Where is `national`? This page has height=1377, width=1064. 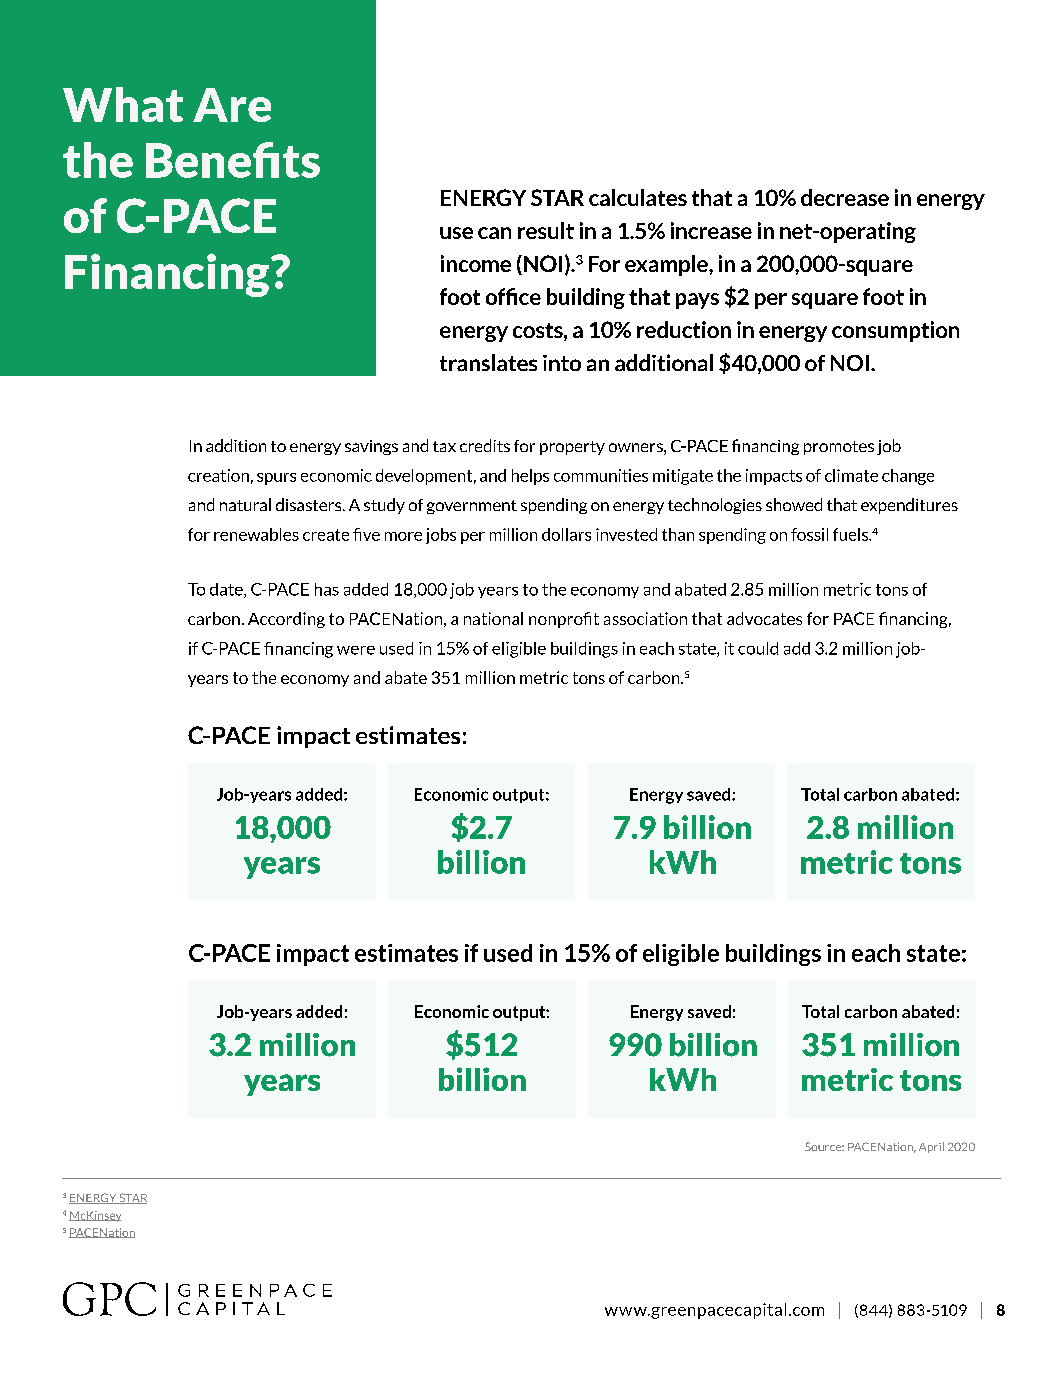 national is located at coordinates (493, 618).
